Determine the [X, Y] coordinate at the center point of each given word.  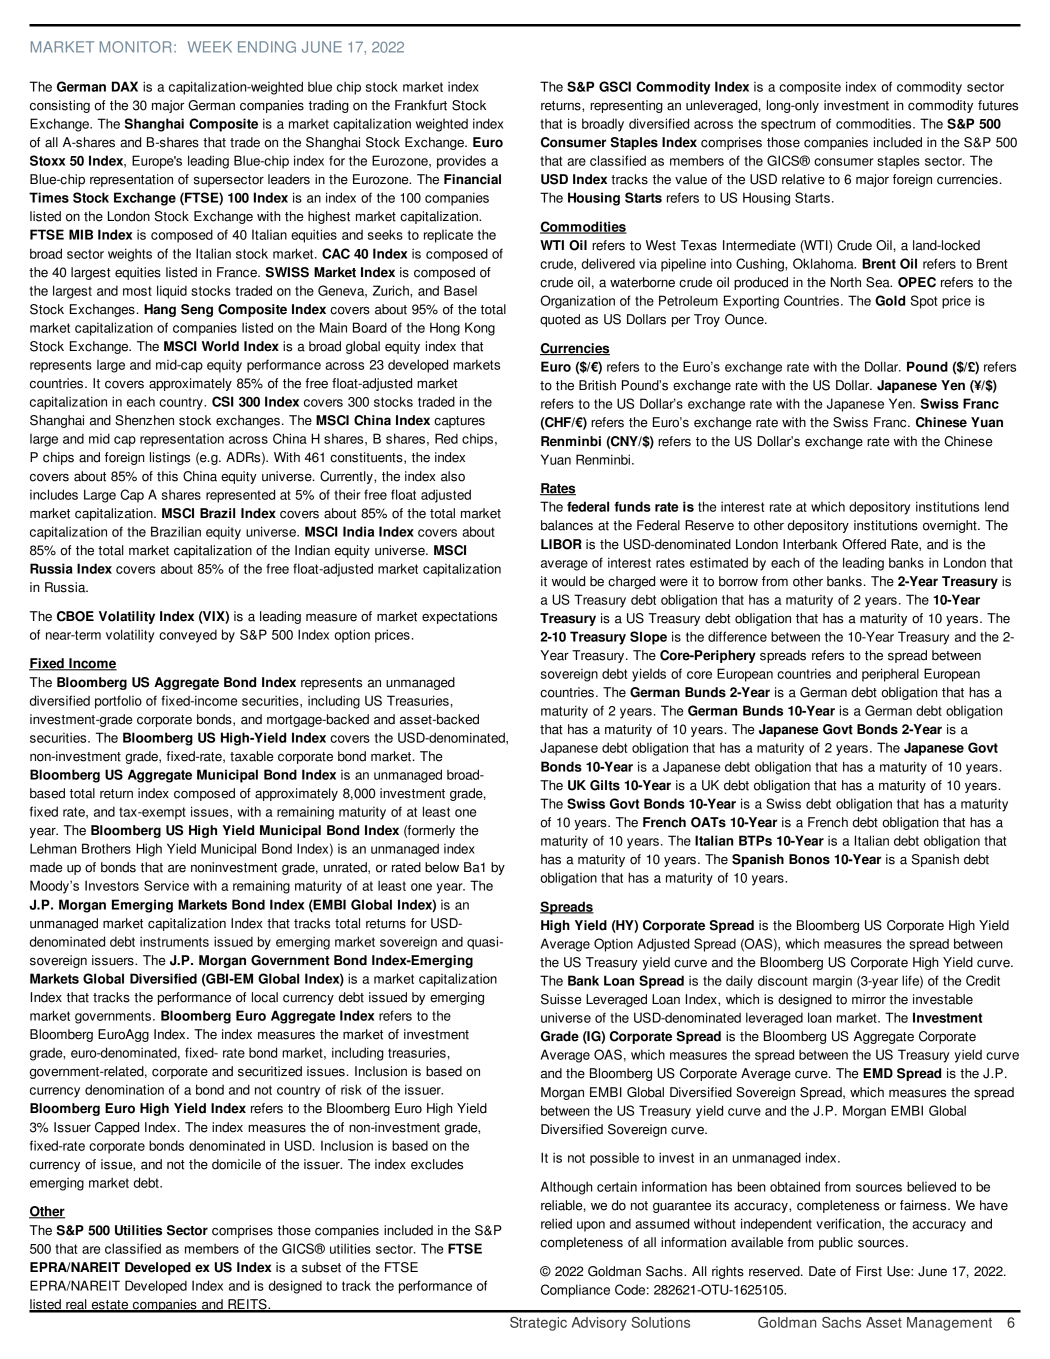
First [869, 1271]
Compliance [575, 1291]
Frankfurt [421, 105]
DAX [125, 86]
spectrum [788, 125]
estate [110, 1306]
